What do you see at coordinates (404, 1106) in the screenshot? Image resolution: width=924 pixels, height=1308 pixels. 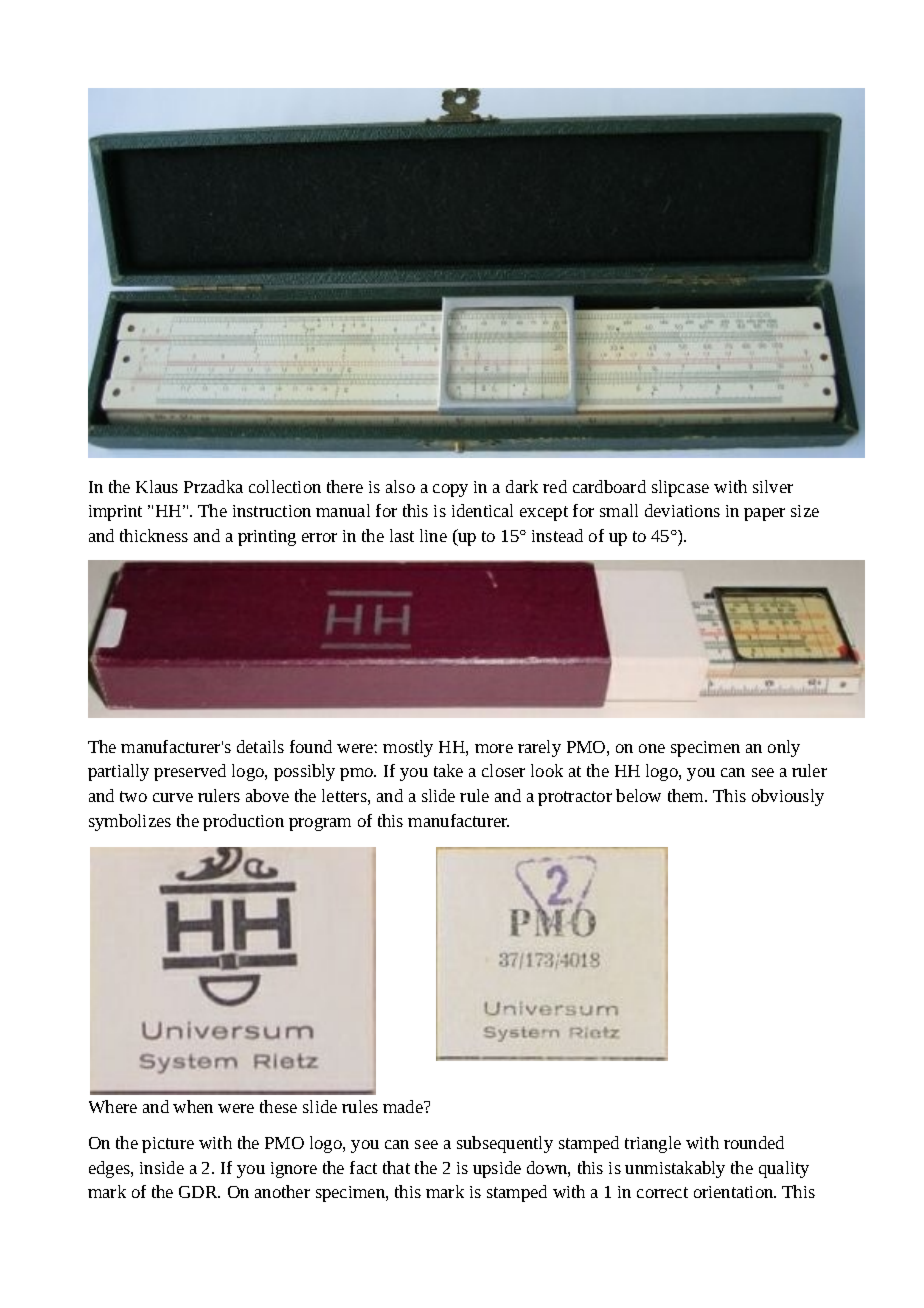 I see `made` at bounding box center [404, 1106].
